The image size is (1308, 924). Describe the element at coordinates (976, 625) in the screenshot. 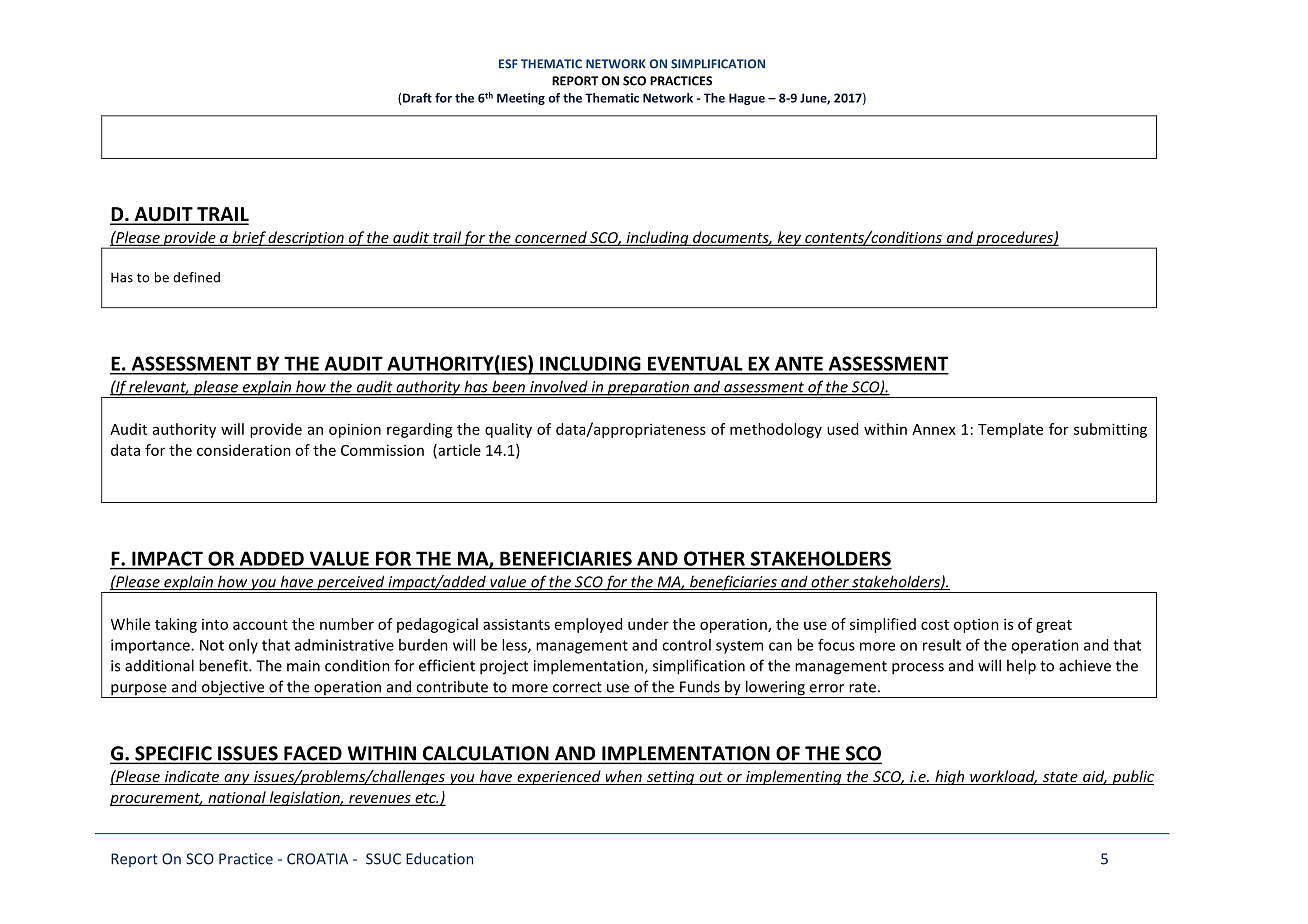

I see `option` at that location.
